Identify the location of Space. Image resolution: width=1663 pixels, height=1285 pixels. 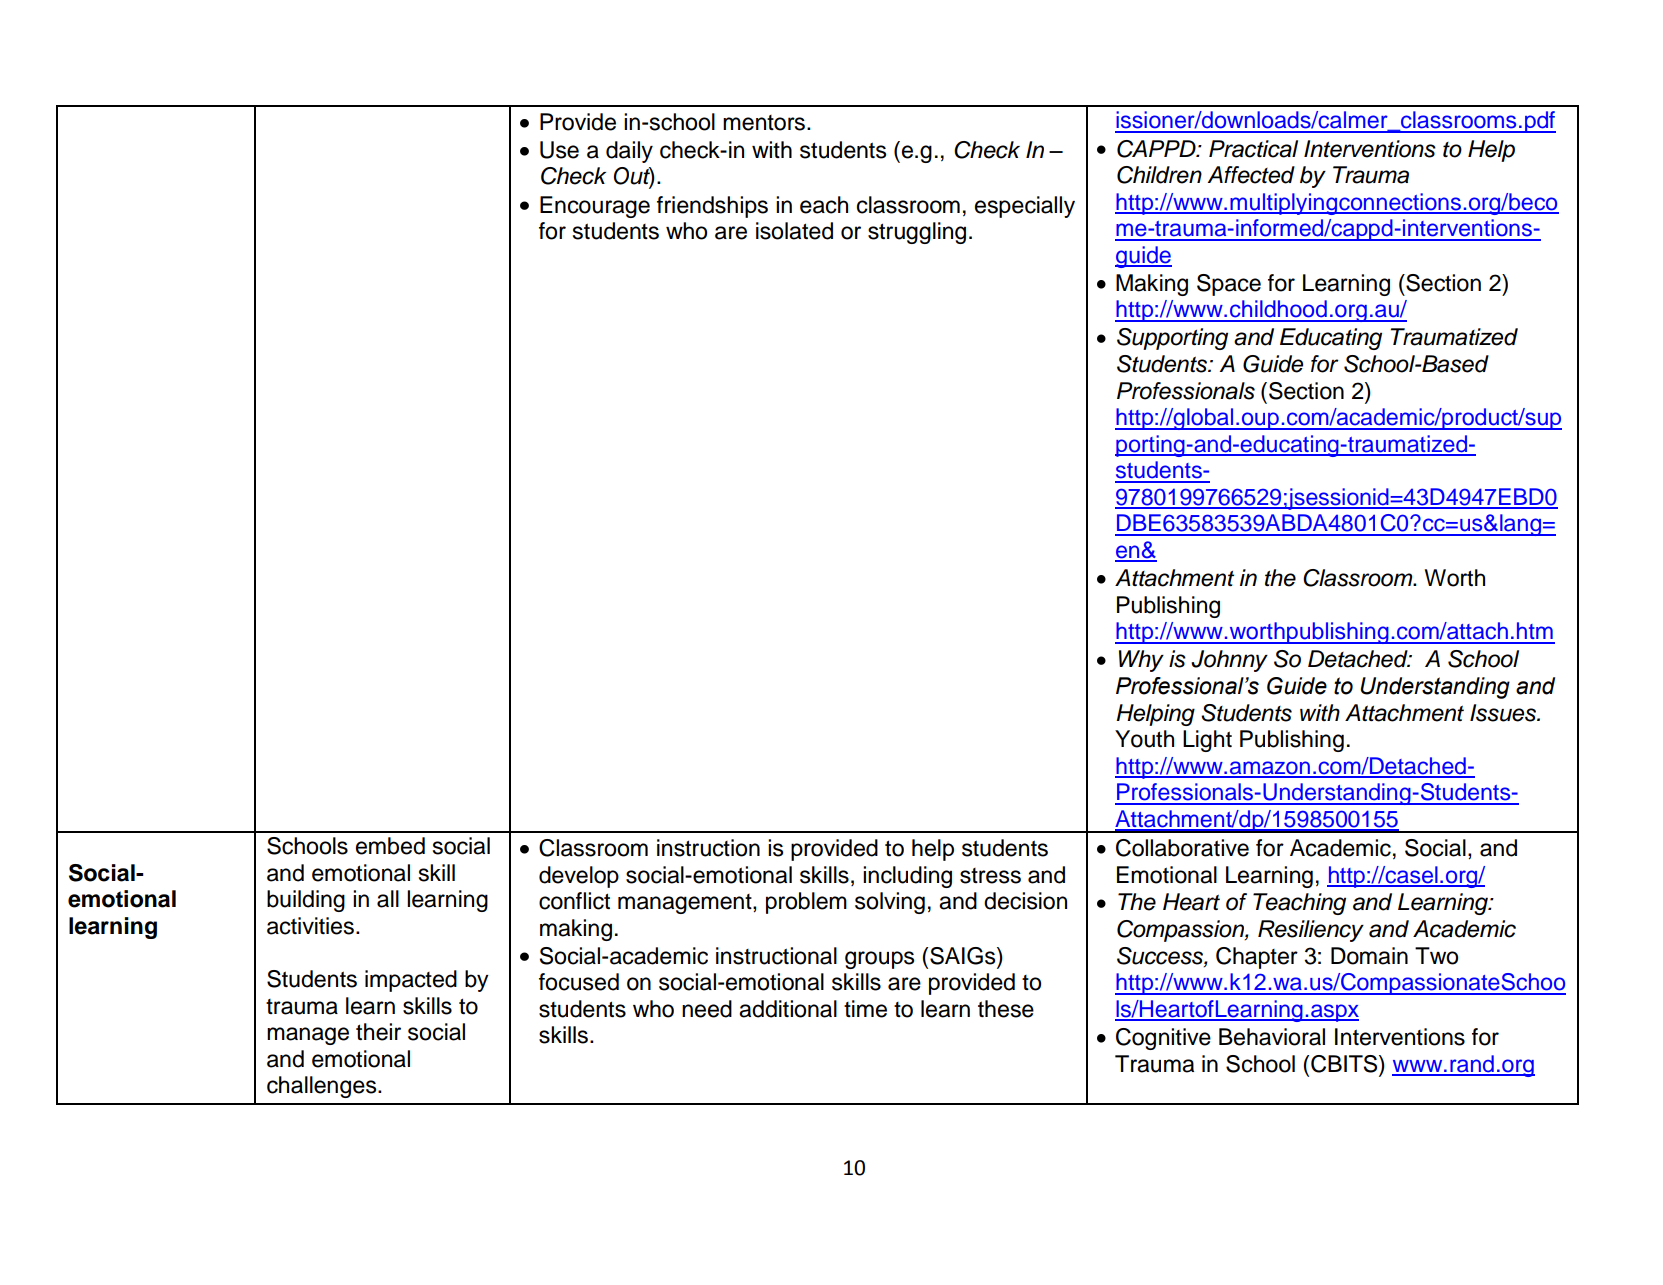
(1229, 285).
